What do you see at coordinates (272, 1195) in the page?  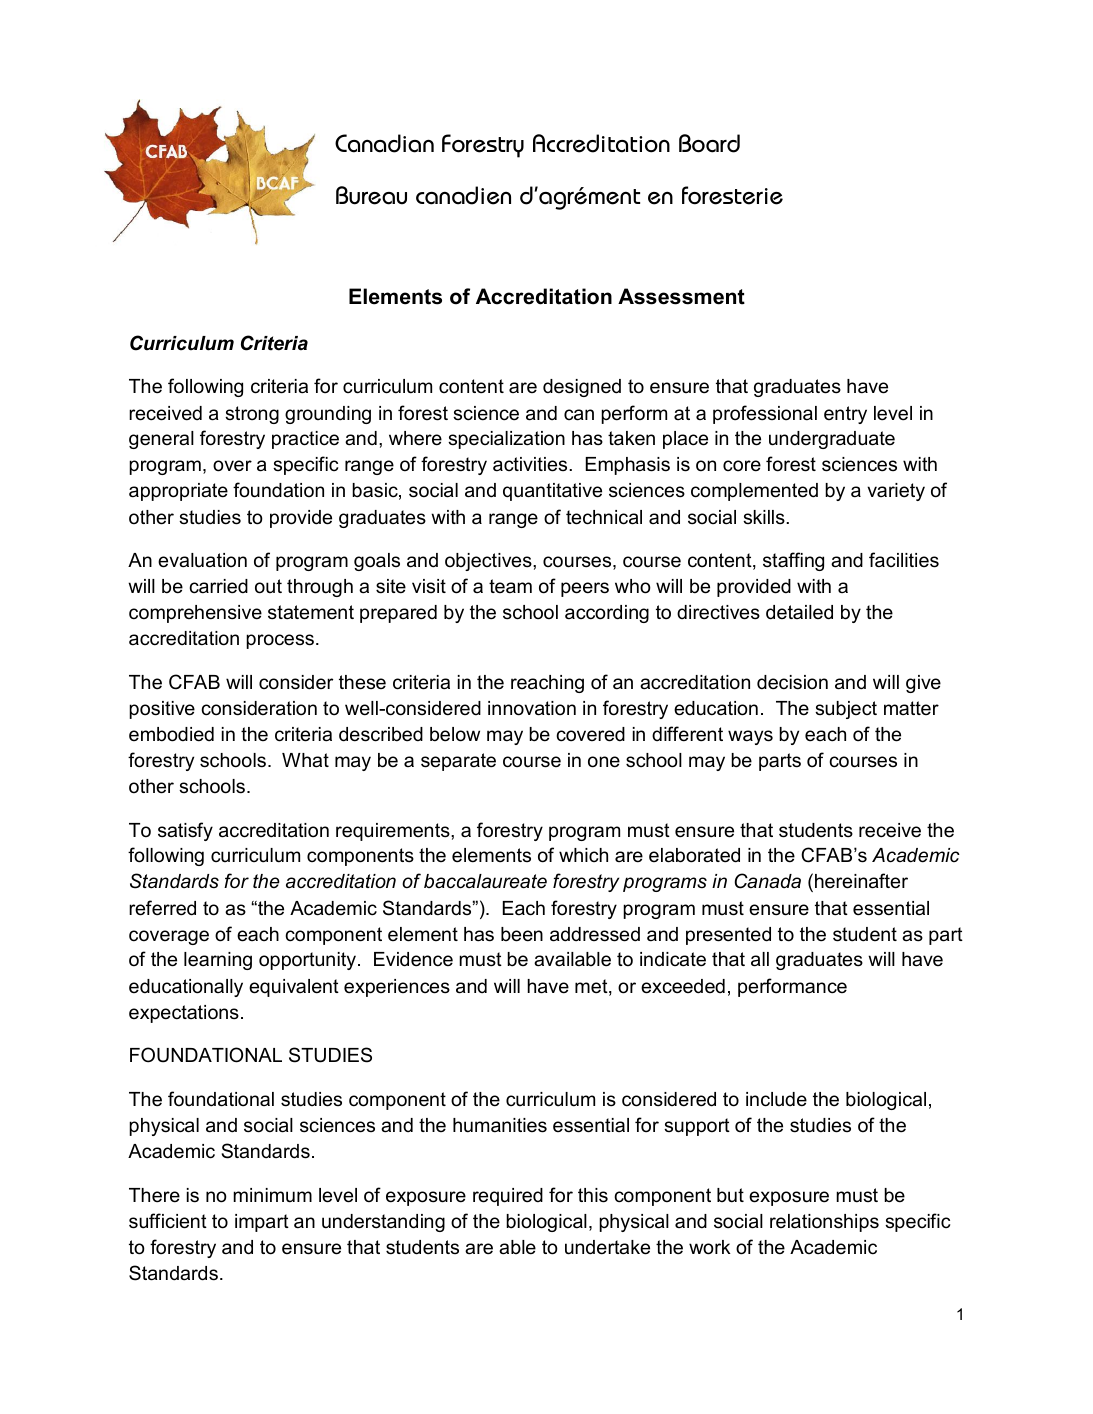 I see `minimum` at bounding box center [272, 1195].
